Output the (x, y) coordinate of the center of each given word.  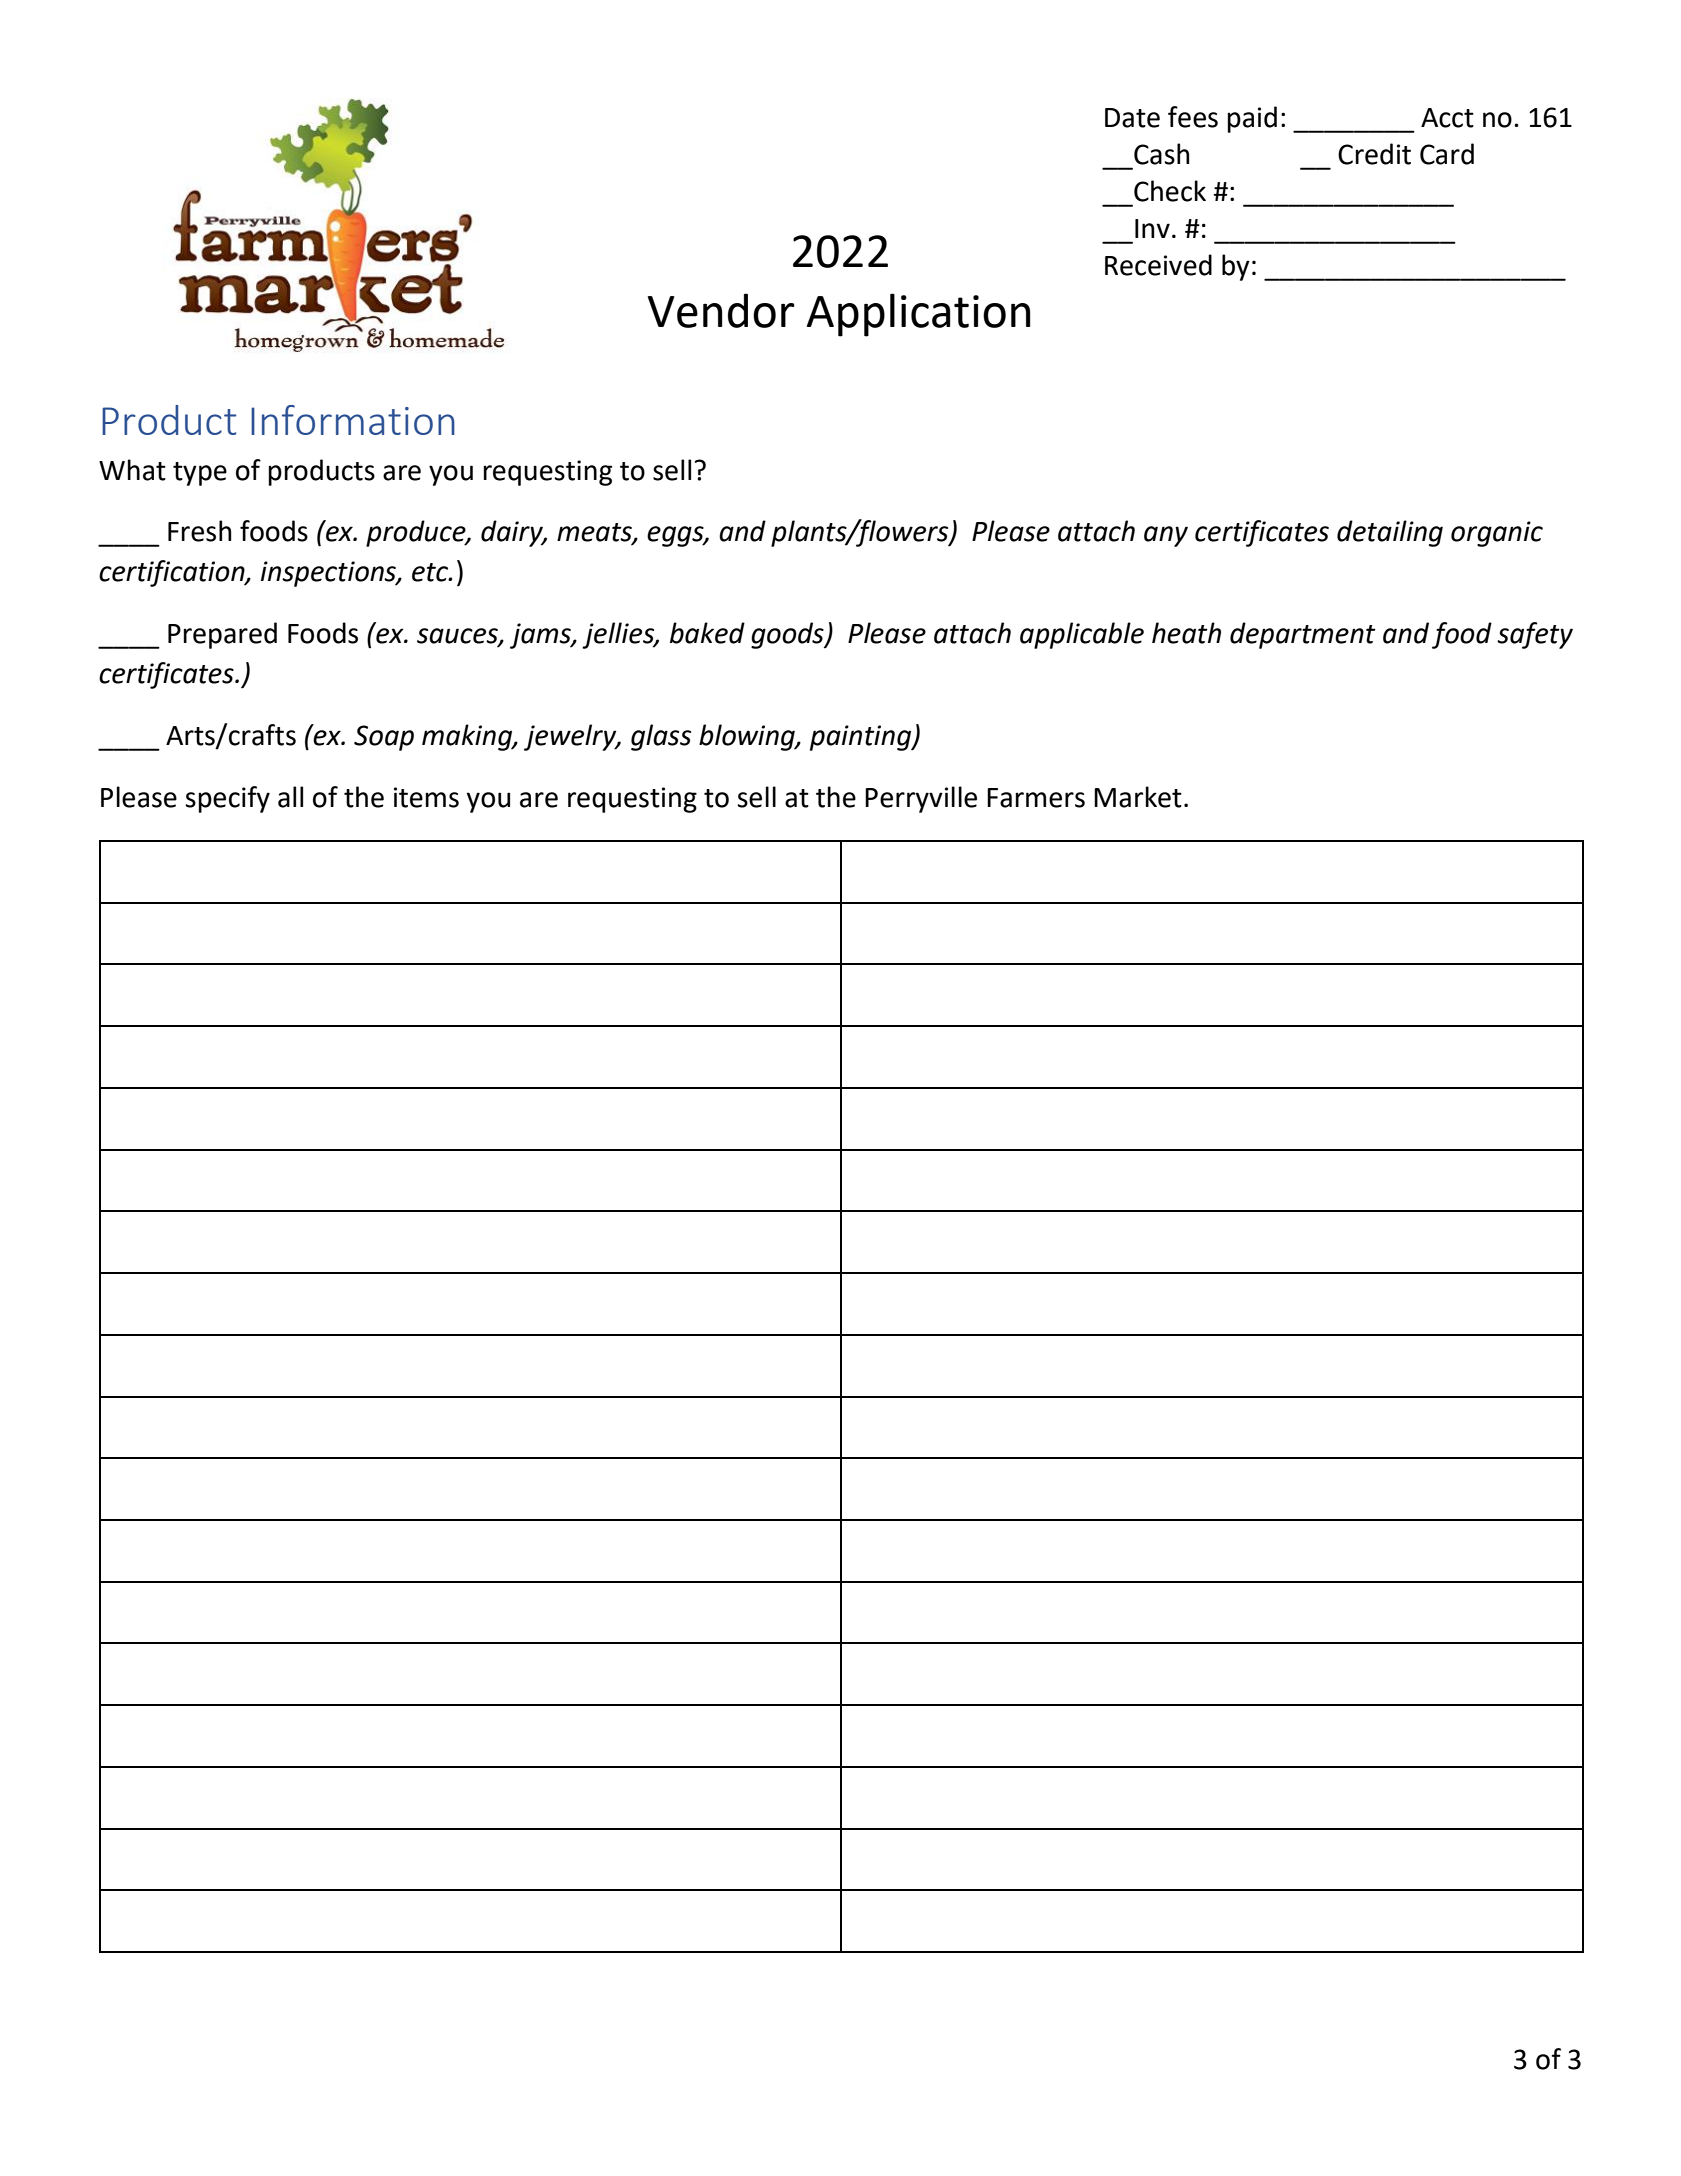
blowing (748, 737)
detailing (1390, 533)
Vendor (721, 310)
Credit (1374, 154)
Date (1132, 118)
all (290, 797)
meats (595, 533)
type (200, 474)
